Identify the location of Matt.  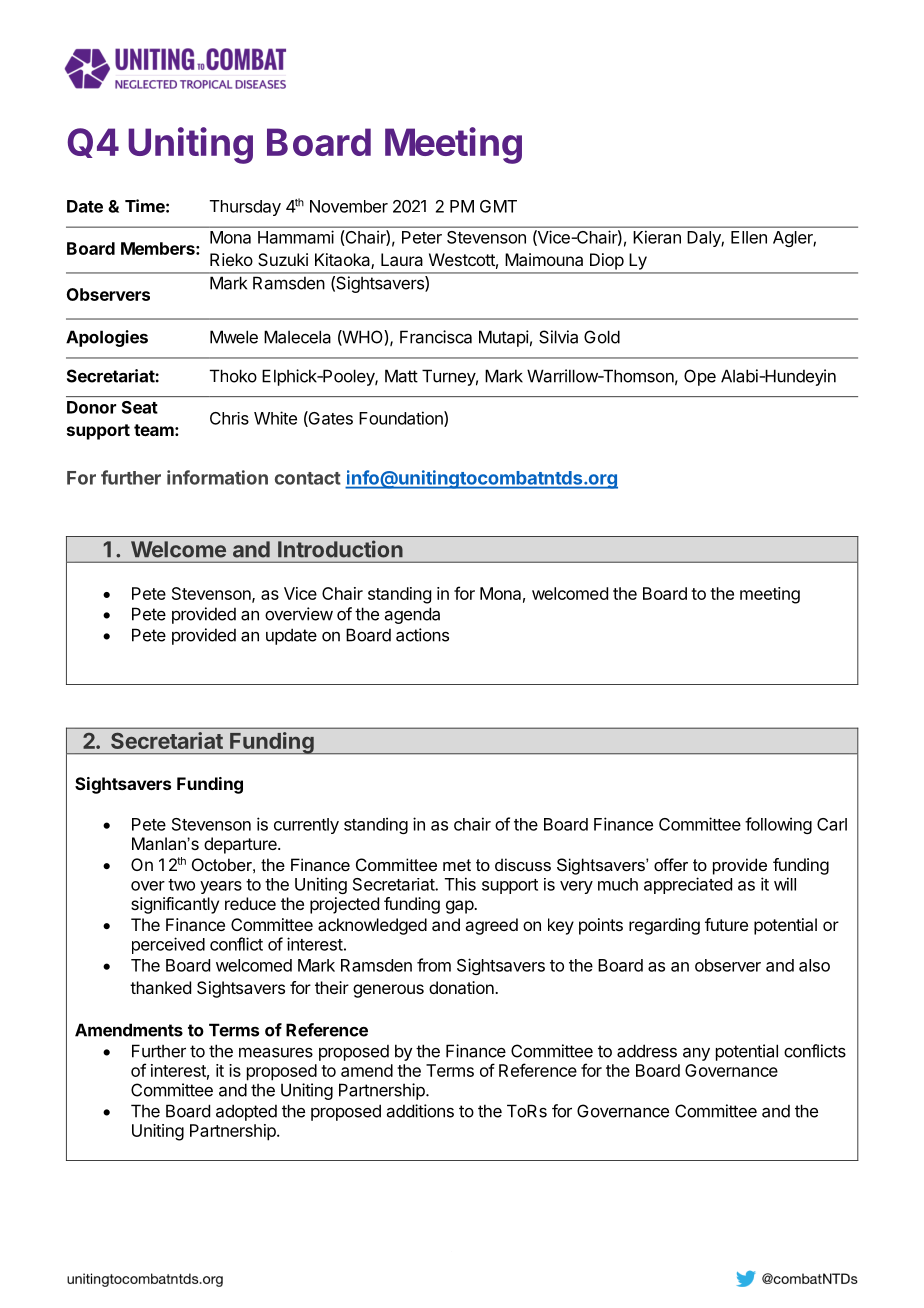
(401, 376).
